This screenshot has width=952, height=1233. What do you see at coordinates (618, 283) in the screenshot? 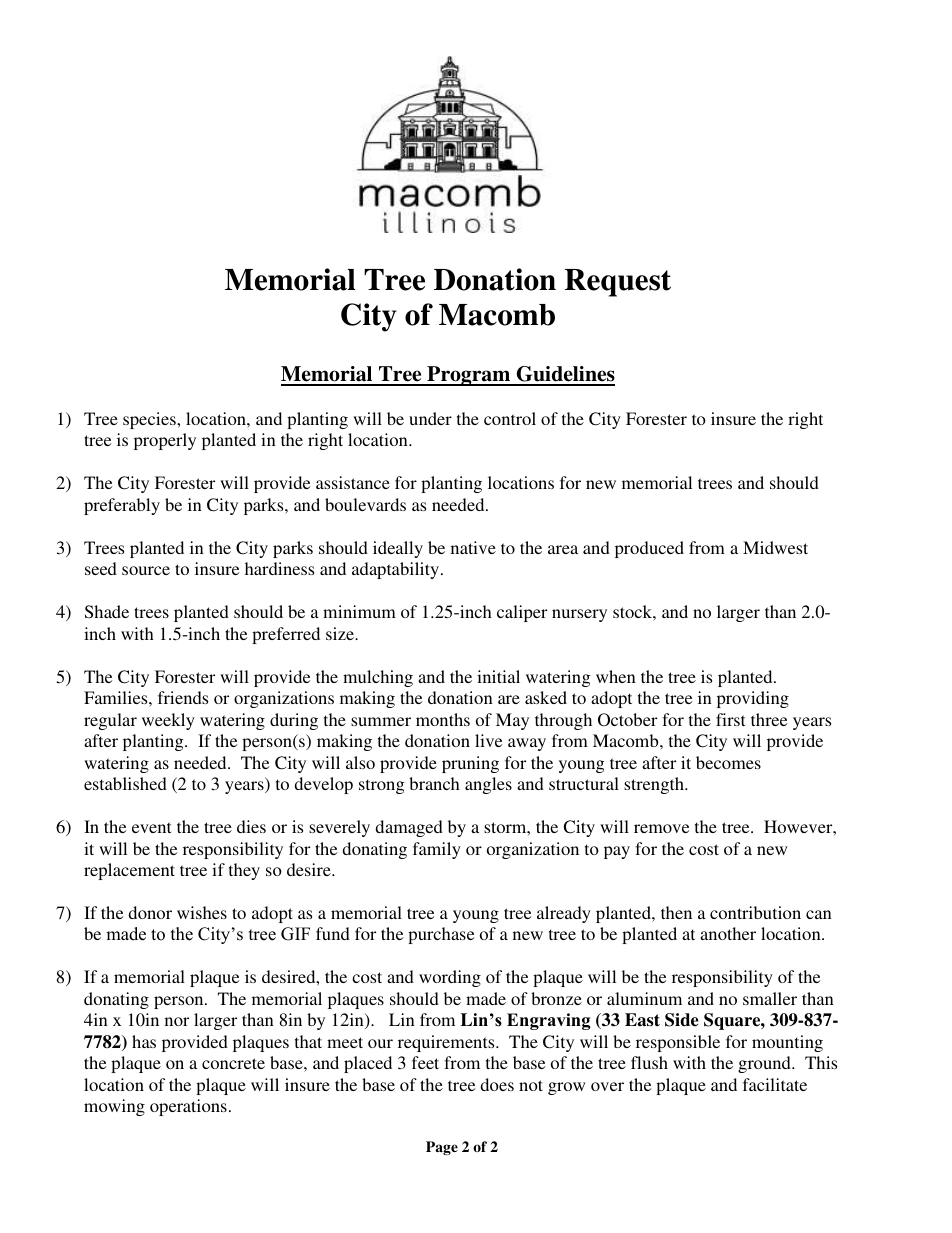
I see `Request` at bounding box center [618, 283].
